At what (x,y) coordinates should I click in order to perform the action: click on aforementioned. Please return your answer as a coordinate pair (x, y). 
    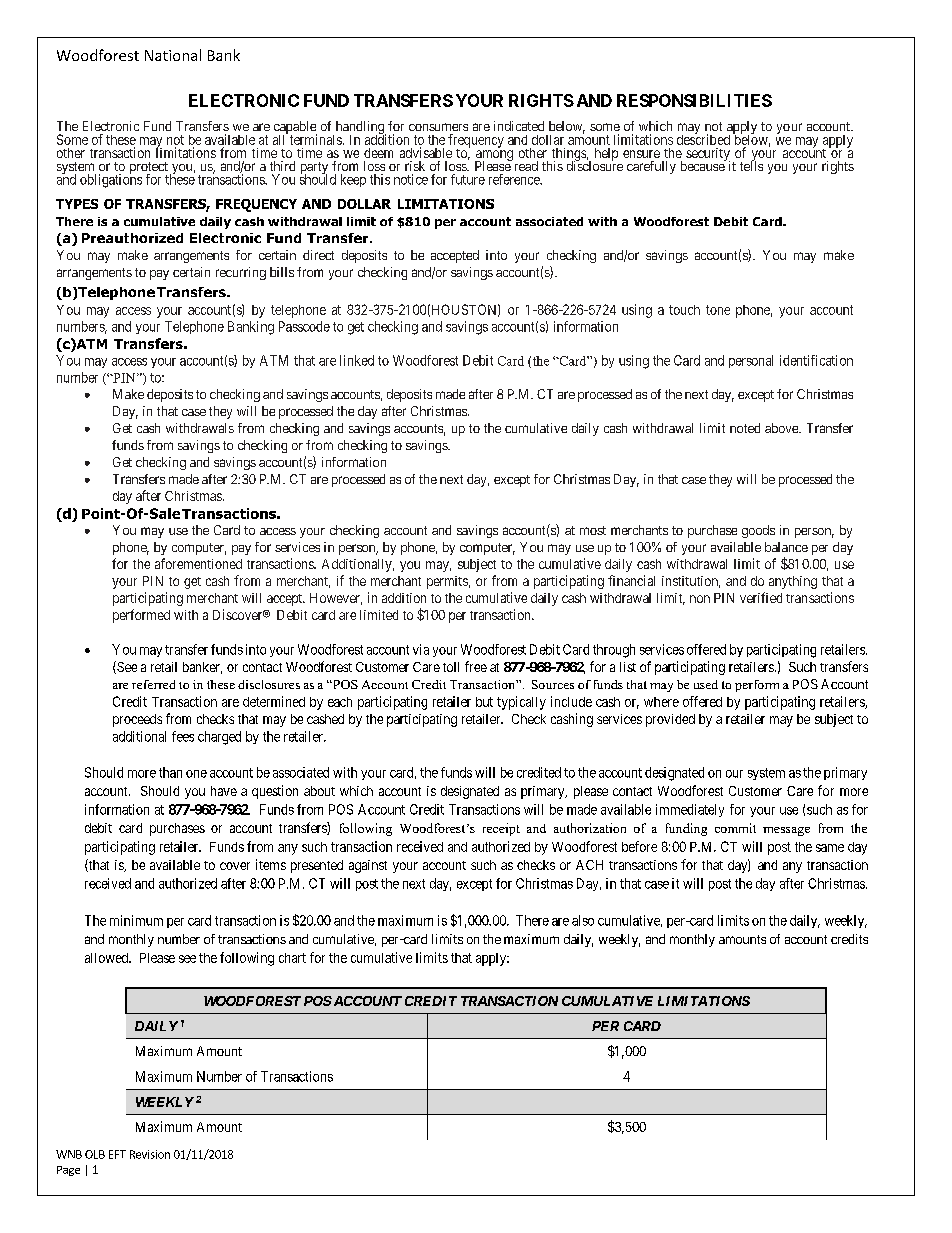
    Looking at the image, I should click on (198, 563).
